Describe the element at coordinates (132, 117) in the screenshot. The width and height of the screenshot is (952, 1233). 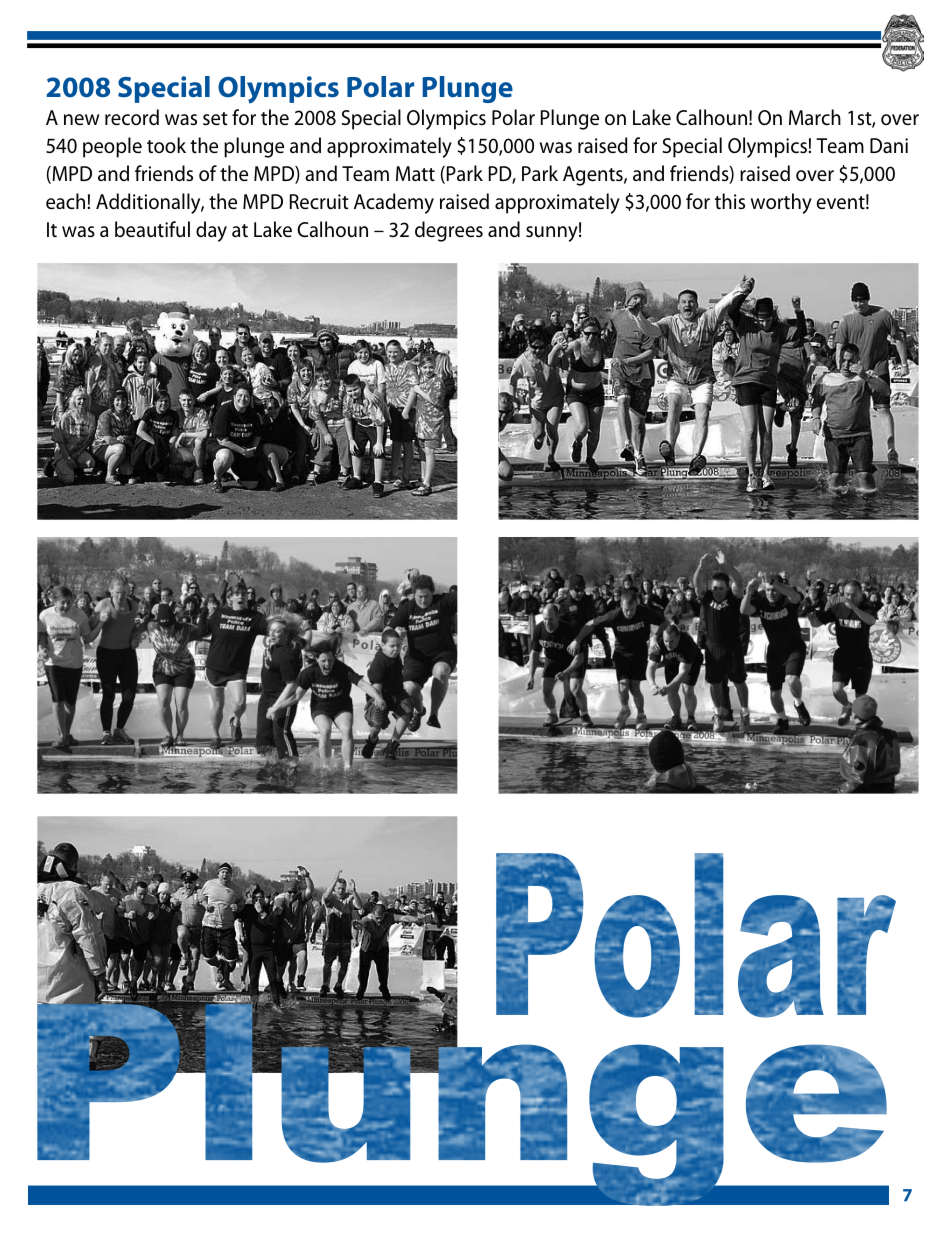
I see `record` at that location.
